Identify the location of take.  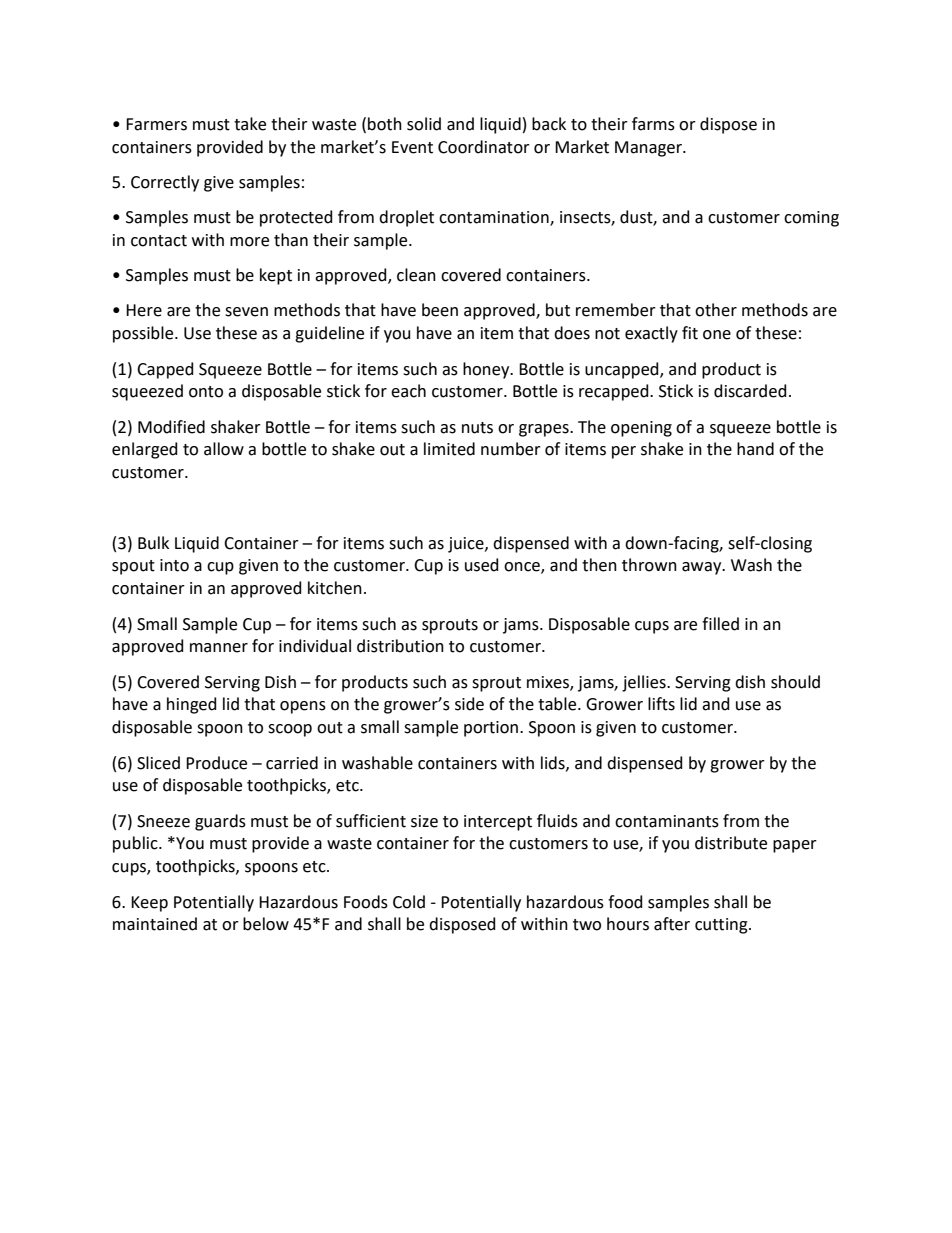
(250, 124).
